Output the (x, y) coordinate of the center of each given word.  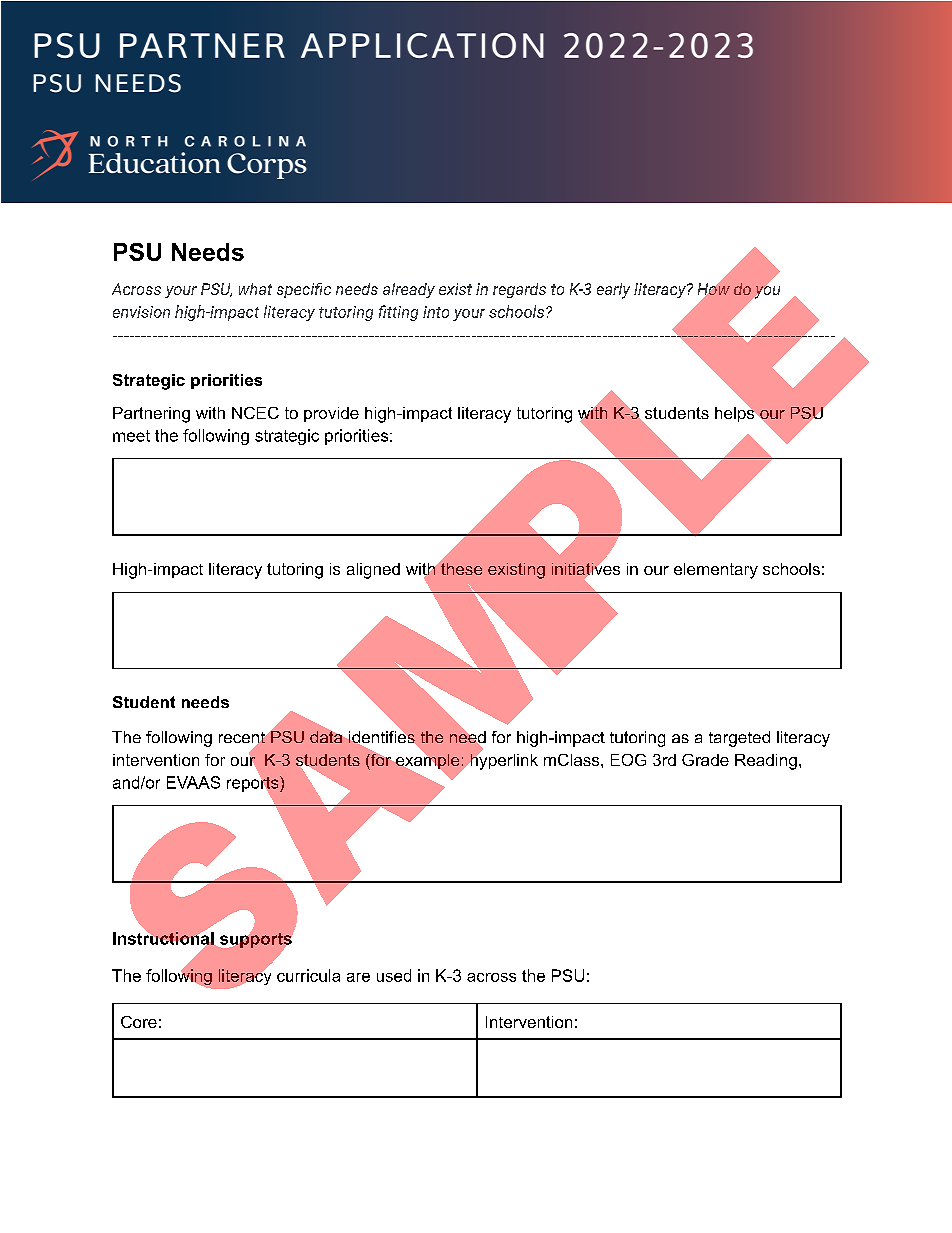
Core (139, 1022)
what (255, 289)
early (613, 291)
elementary (716, 571)
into (436, 312)
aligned (373, 571)
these (460, 567)
